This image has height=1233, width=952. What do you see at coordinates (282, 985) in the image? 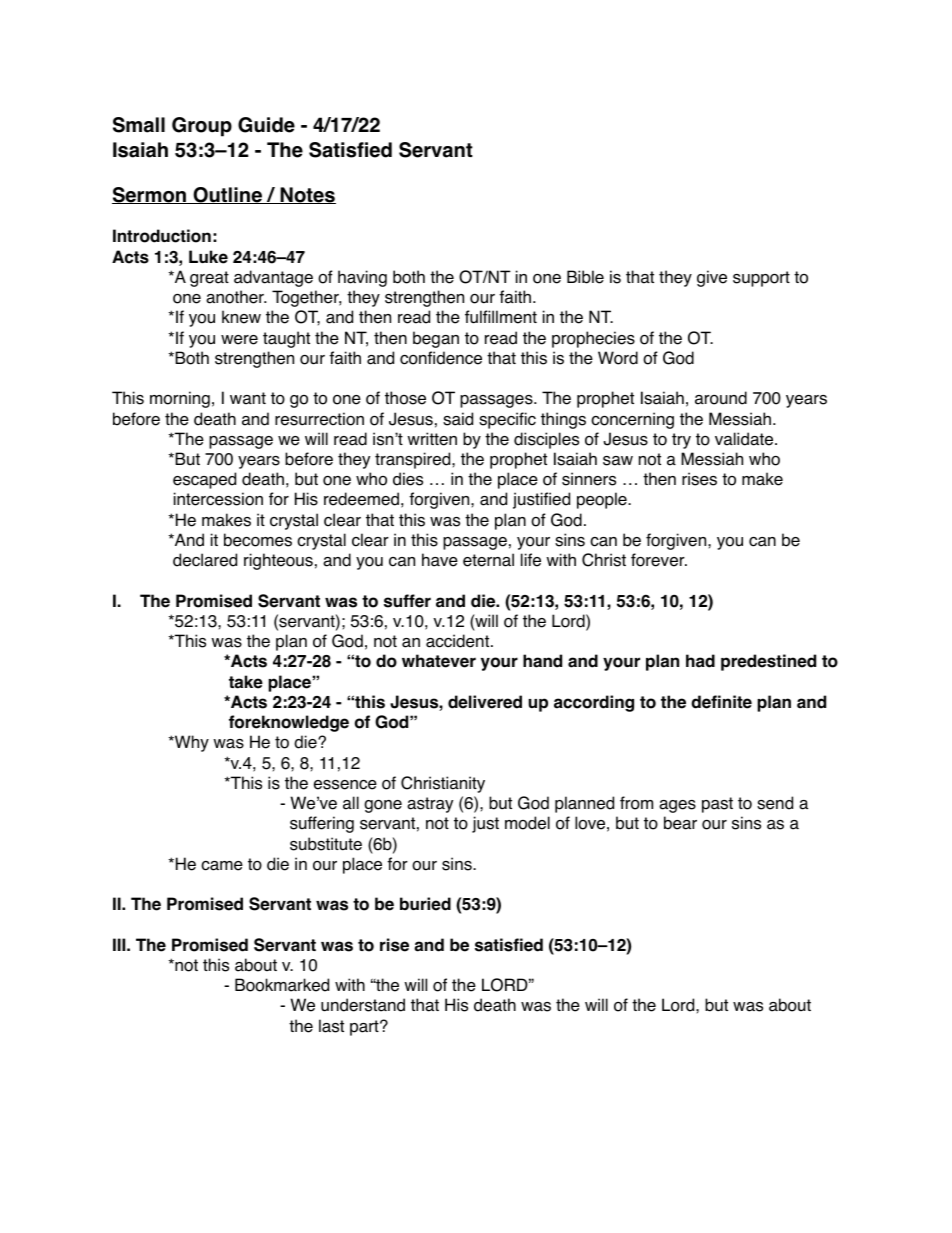
I see `Bookmarked` at bounding box center [282, 985].
